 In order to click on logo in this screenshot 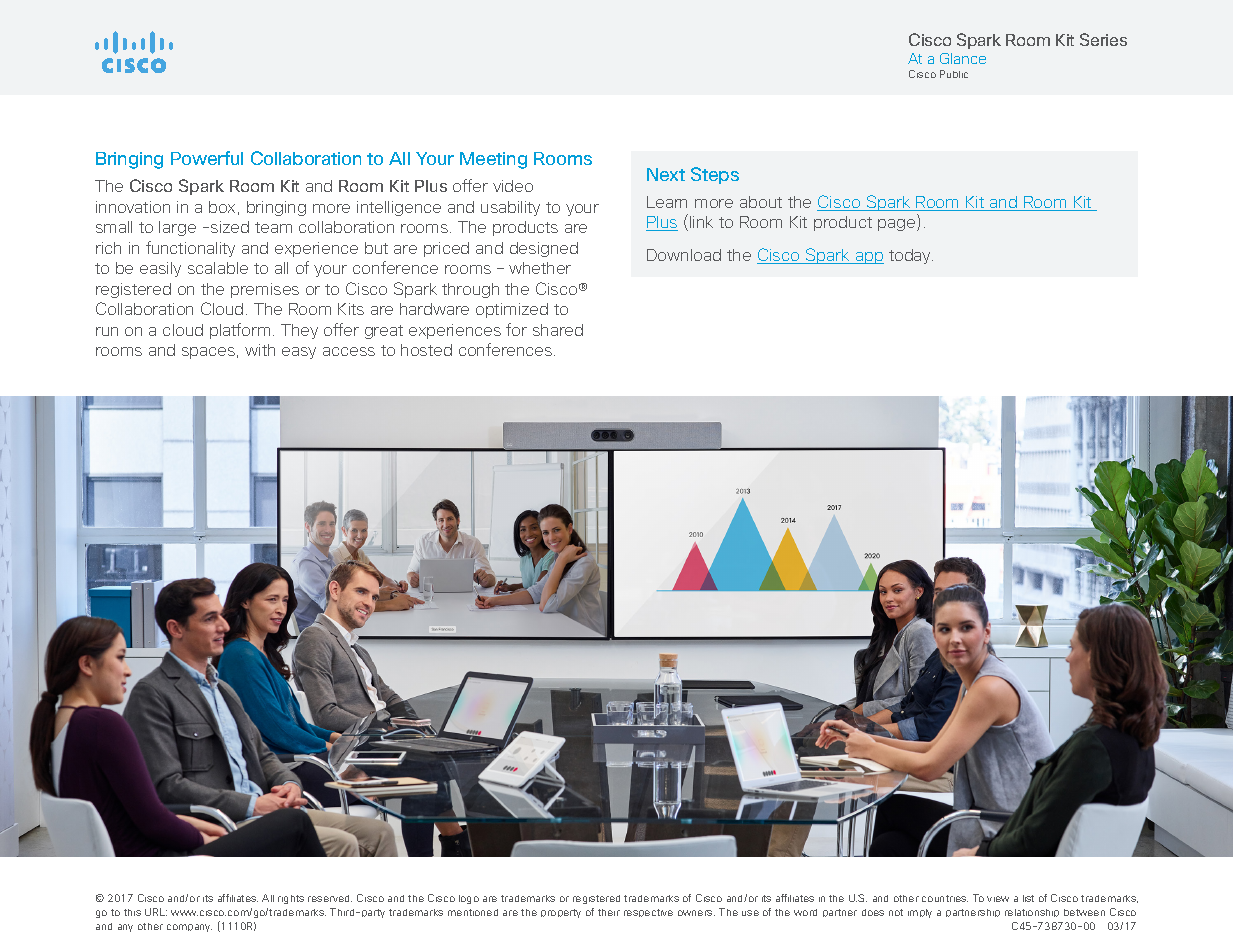, I will do `click(469, 899)`.
